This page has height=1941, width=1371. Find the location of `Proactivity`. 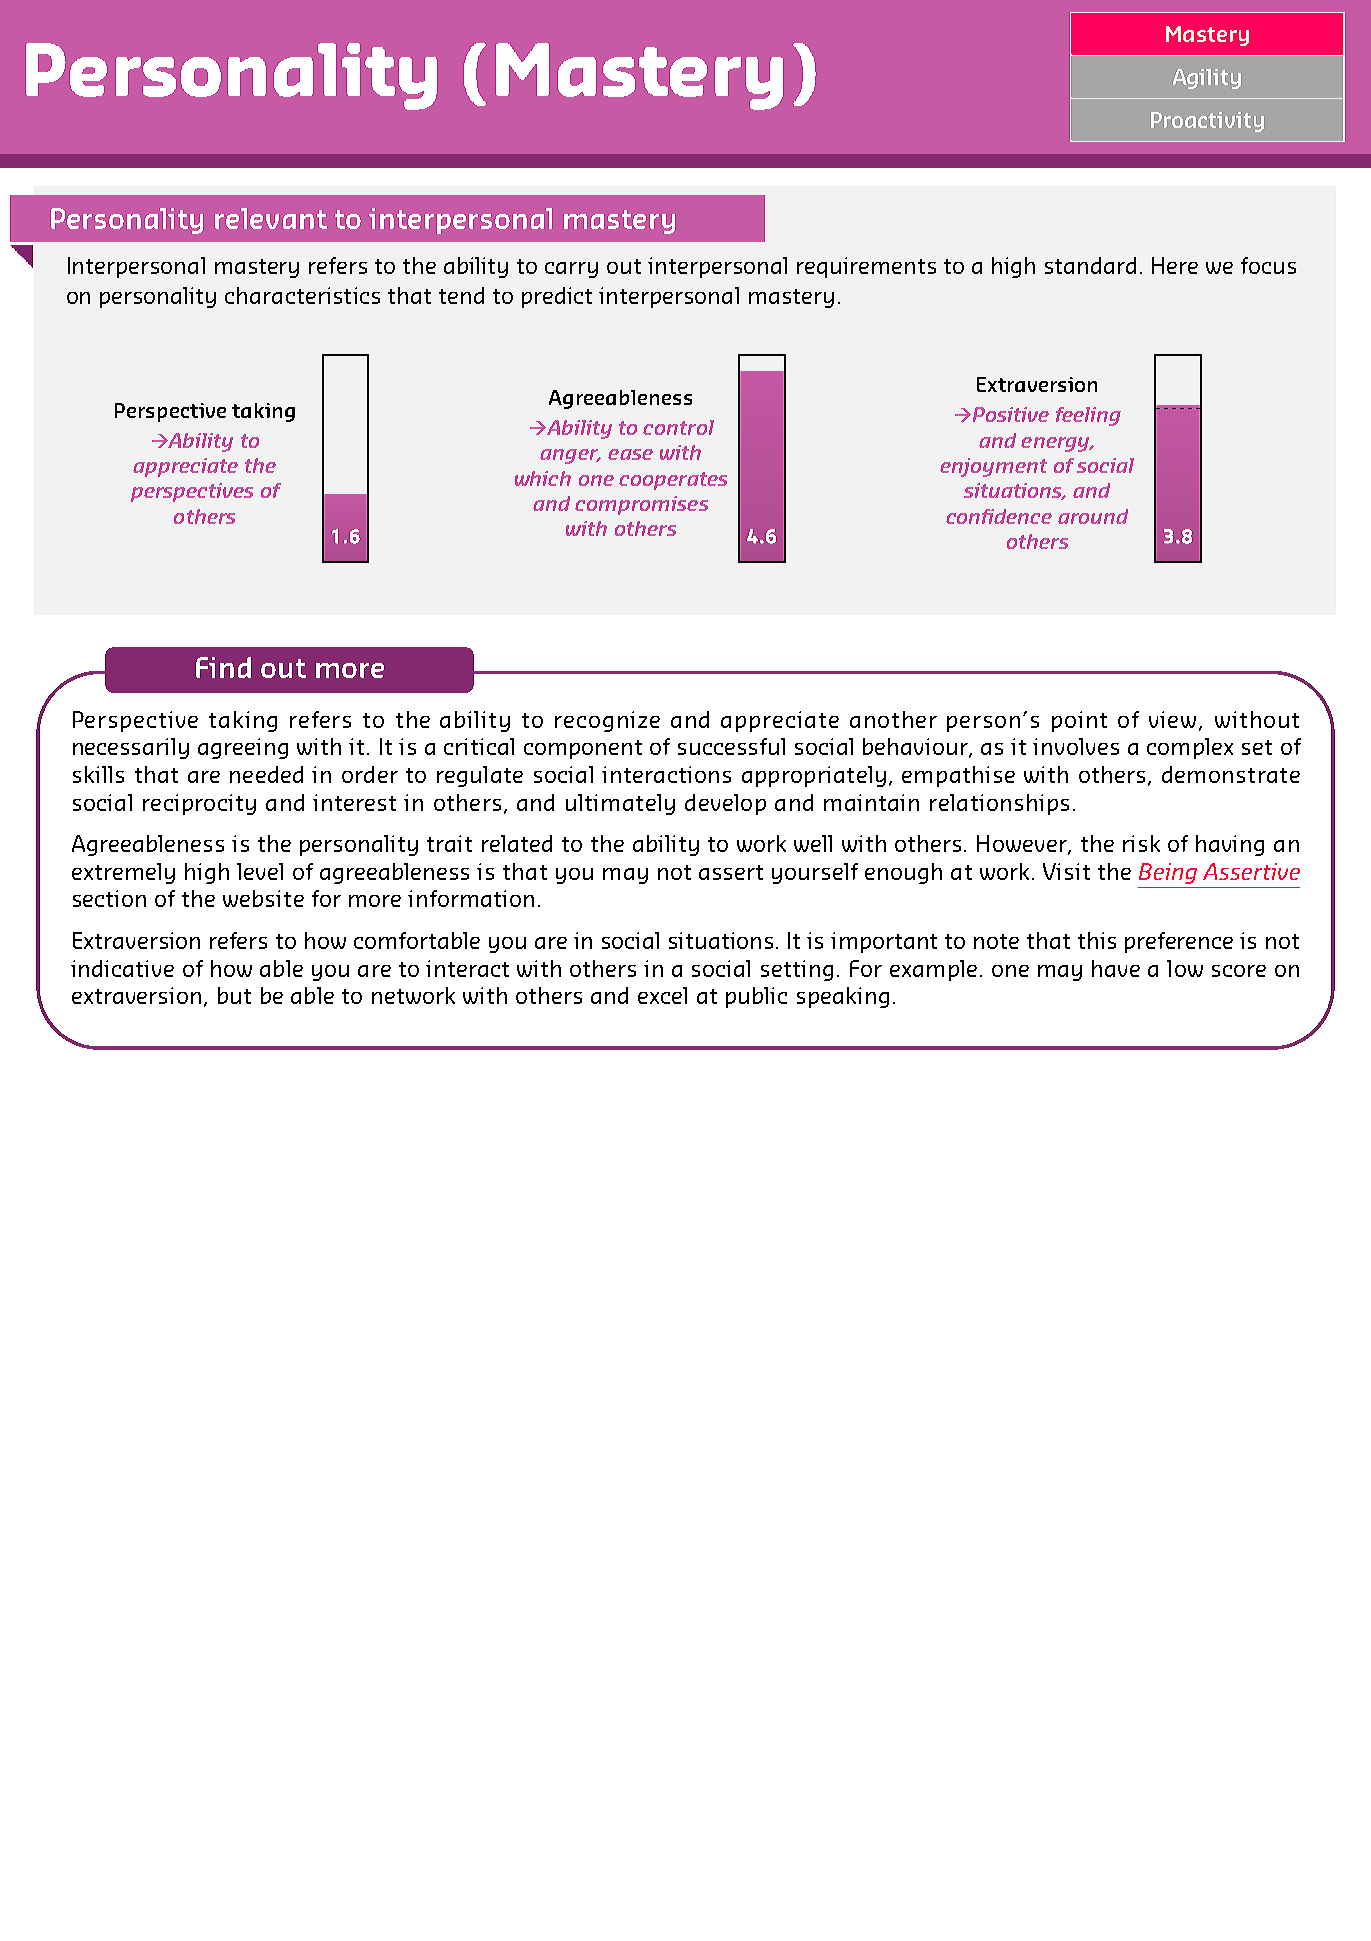

Proactivity is located at coordinates (1207, 122).
